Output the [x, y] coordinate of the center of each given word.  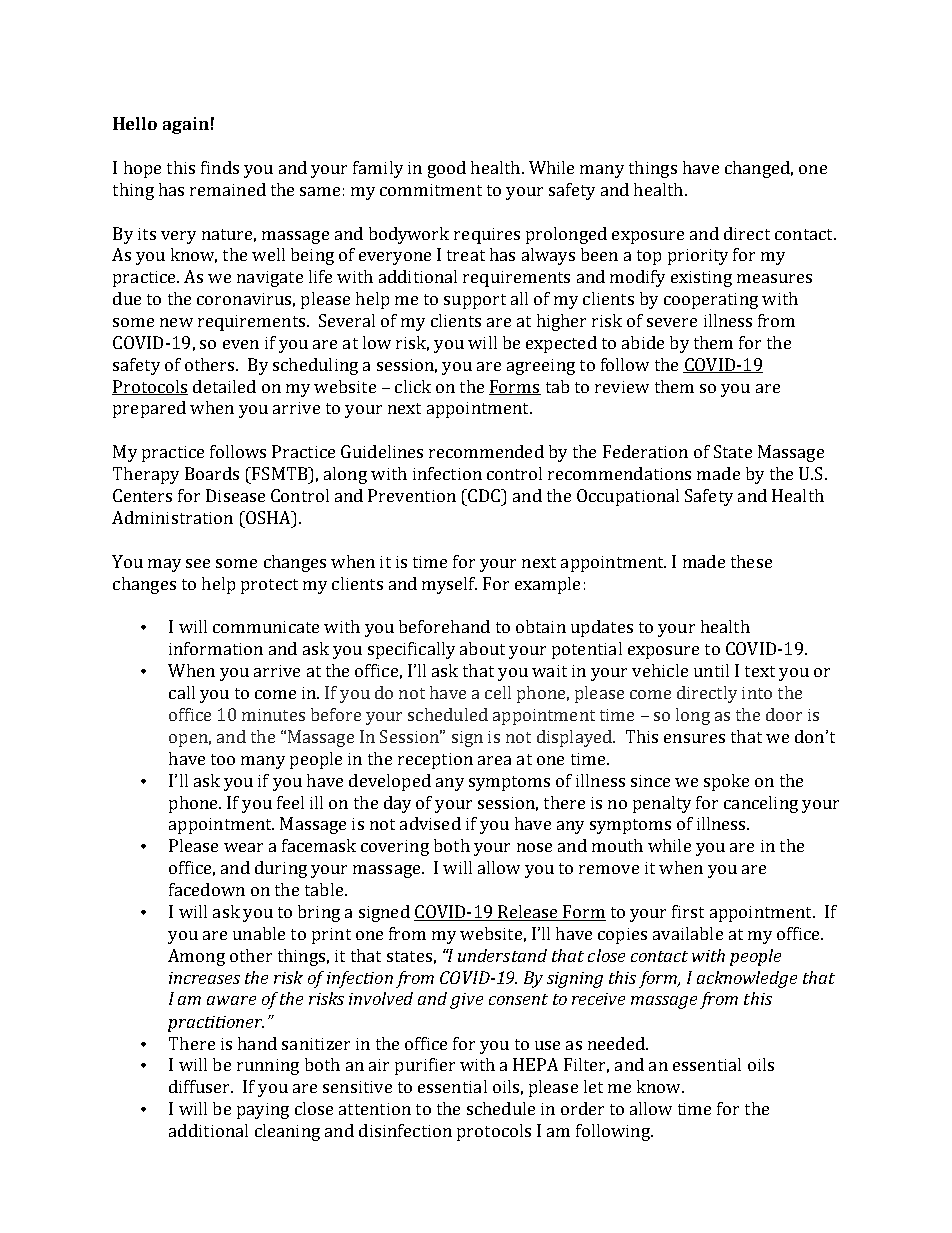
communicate [266, 627]
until [711, 670]
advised [430, 823]
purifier [425, 1066]
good [447, 169]
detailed [224, 386]
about [482, 648]
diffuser [201, 1086]
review [622, 387]
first [688, 911]
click [413, 386]
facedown [207, 889]
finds [220, 167]
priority [698, 257]
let [593, 1086]
